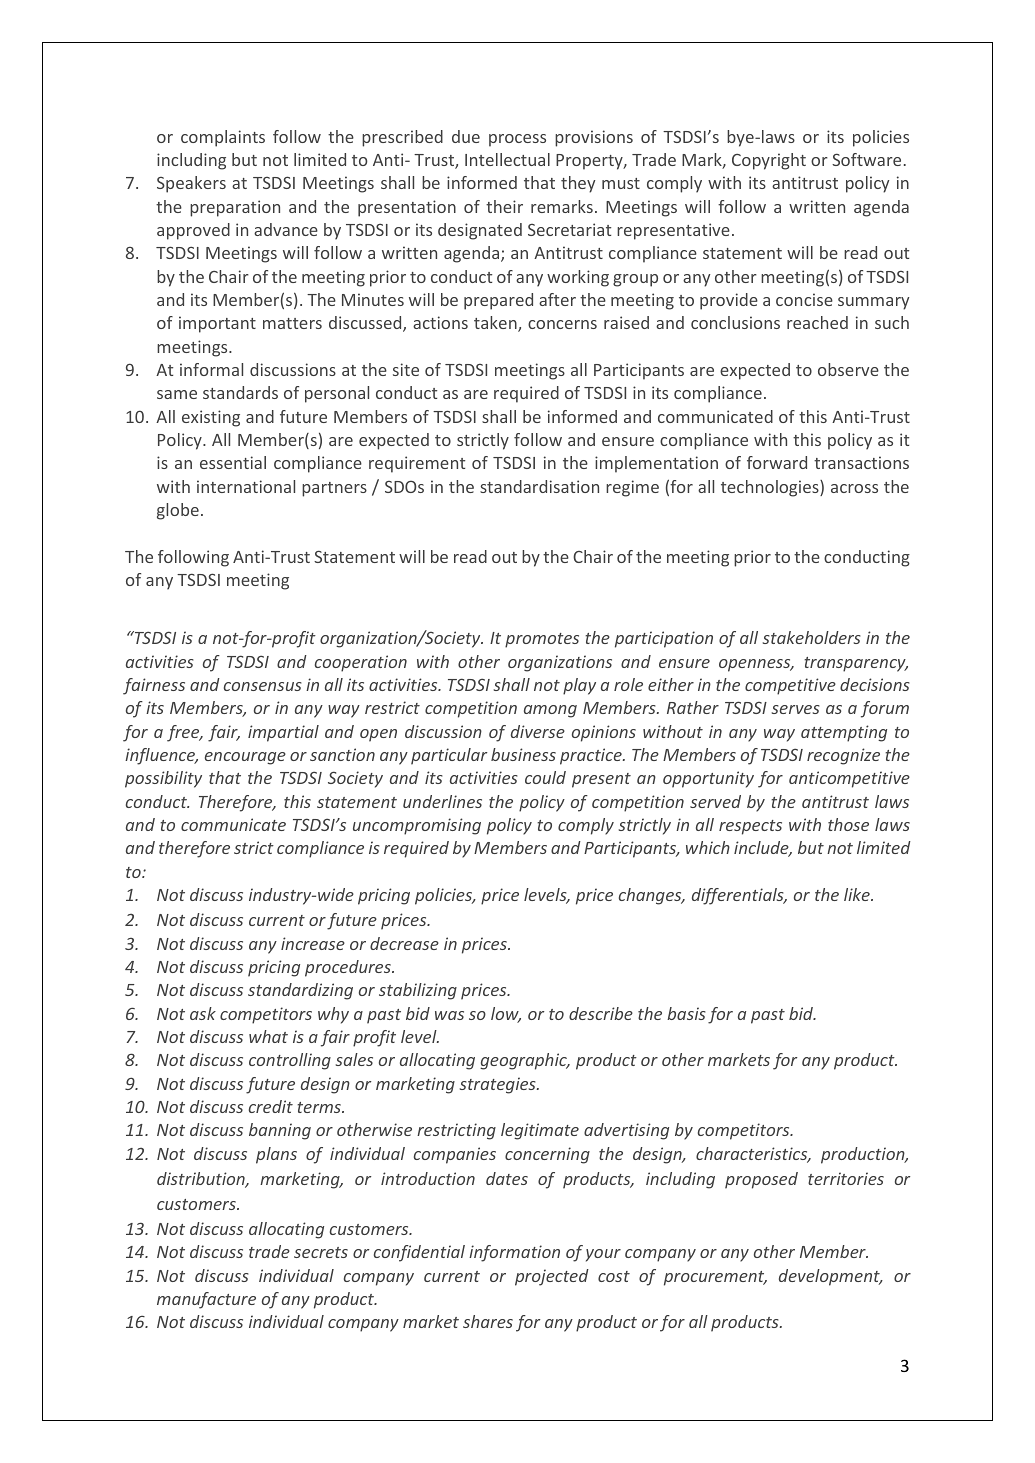  I want to click on projected, so click(552, 1277).
